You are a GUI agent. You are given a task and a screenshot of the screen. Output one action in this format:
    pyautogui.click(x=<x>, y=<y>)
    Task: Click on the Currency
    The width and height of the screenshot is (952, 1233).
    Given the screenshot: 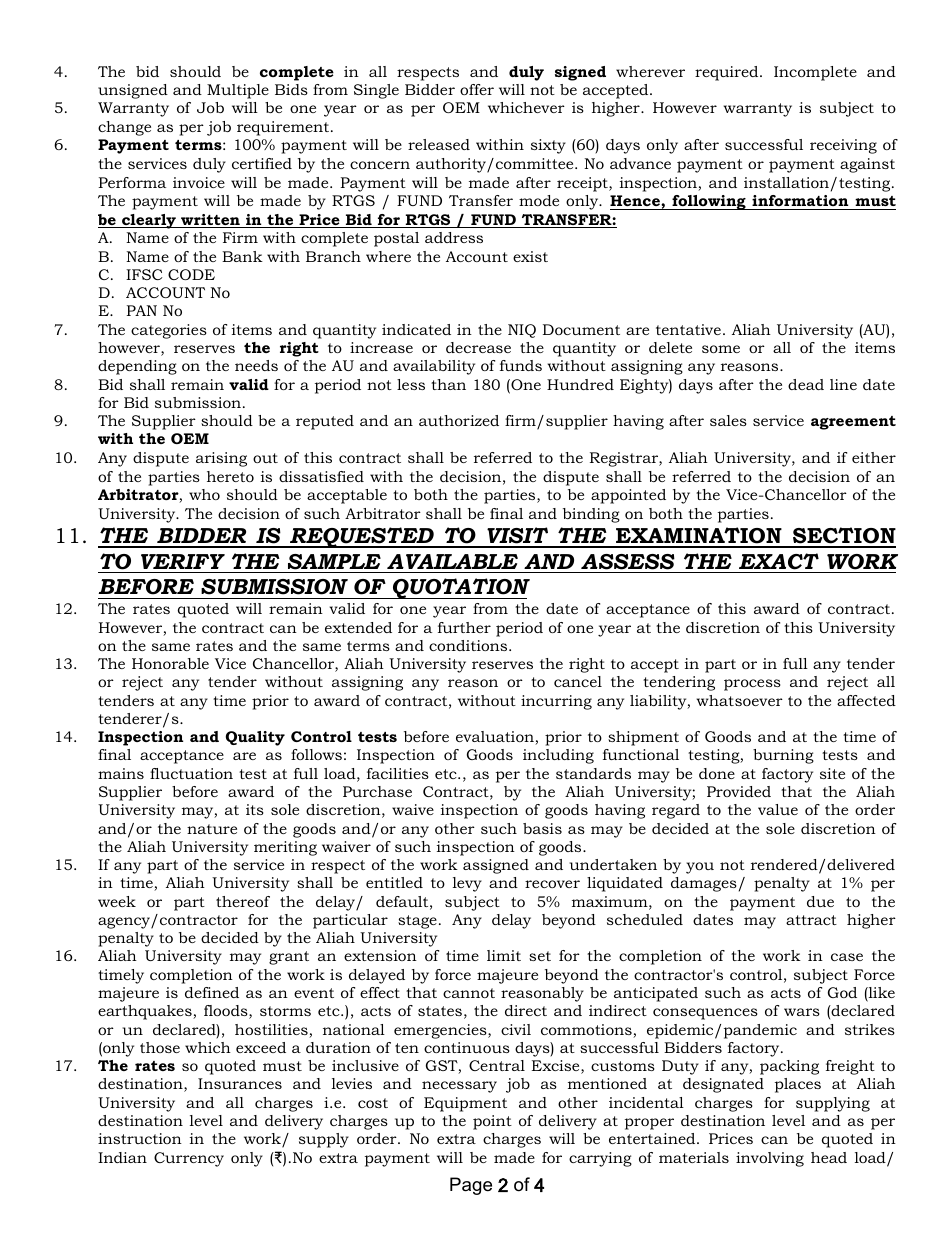 What is the action you would take?
    pyautogui.click(x=189, y=1159)
